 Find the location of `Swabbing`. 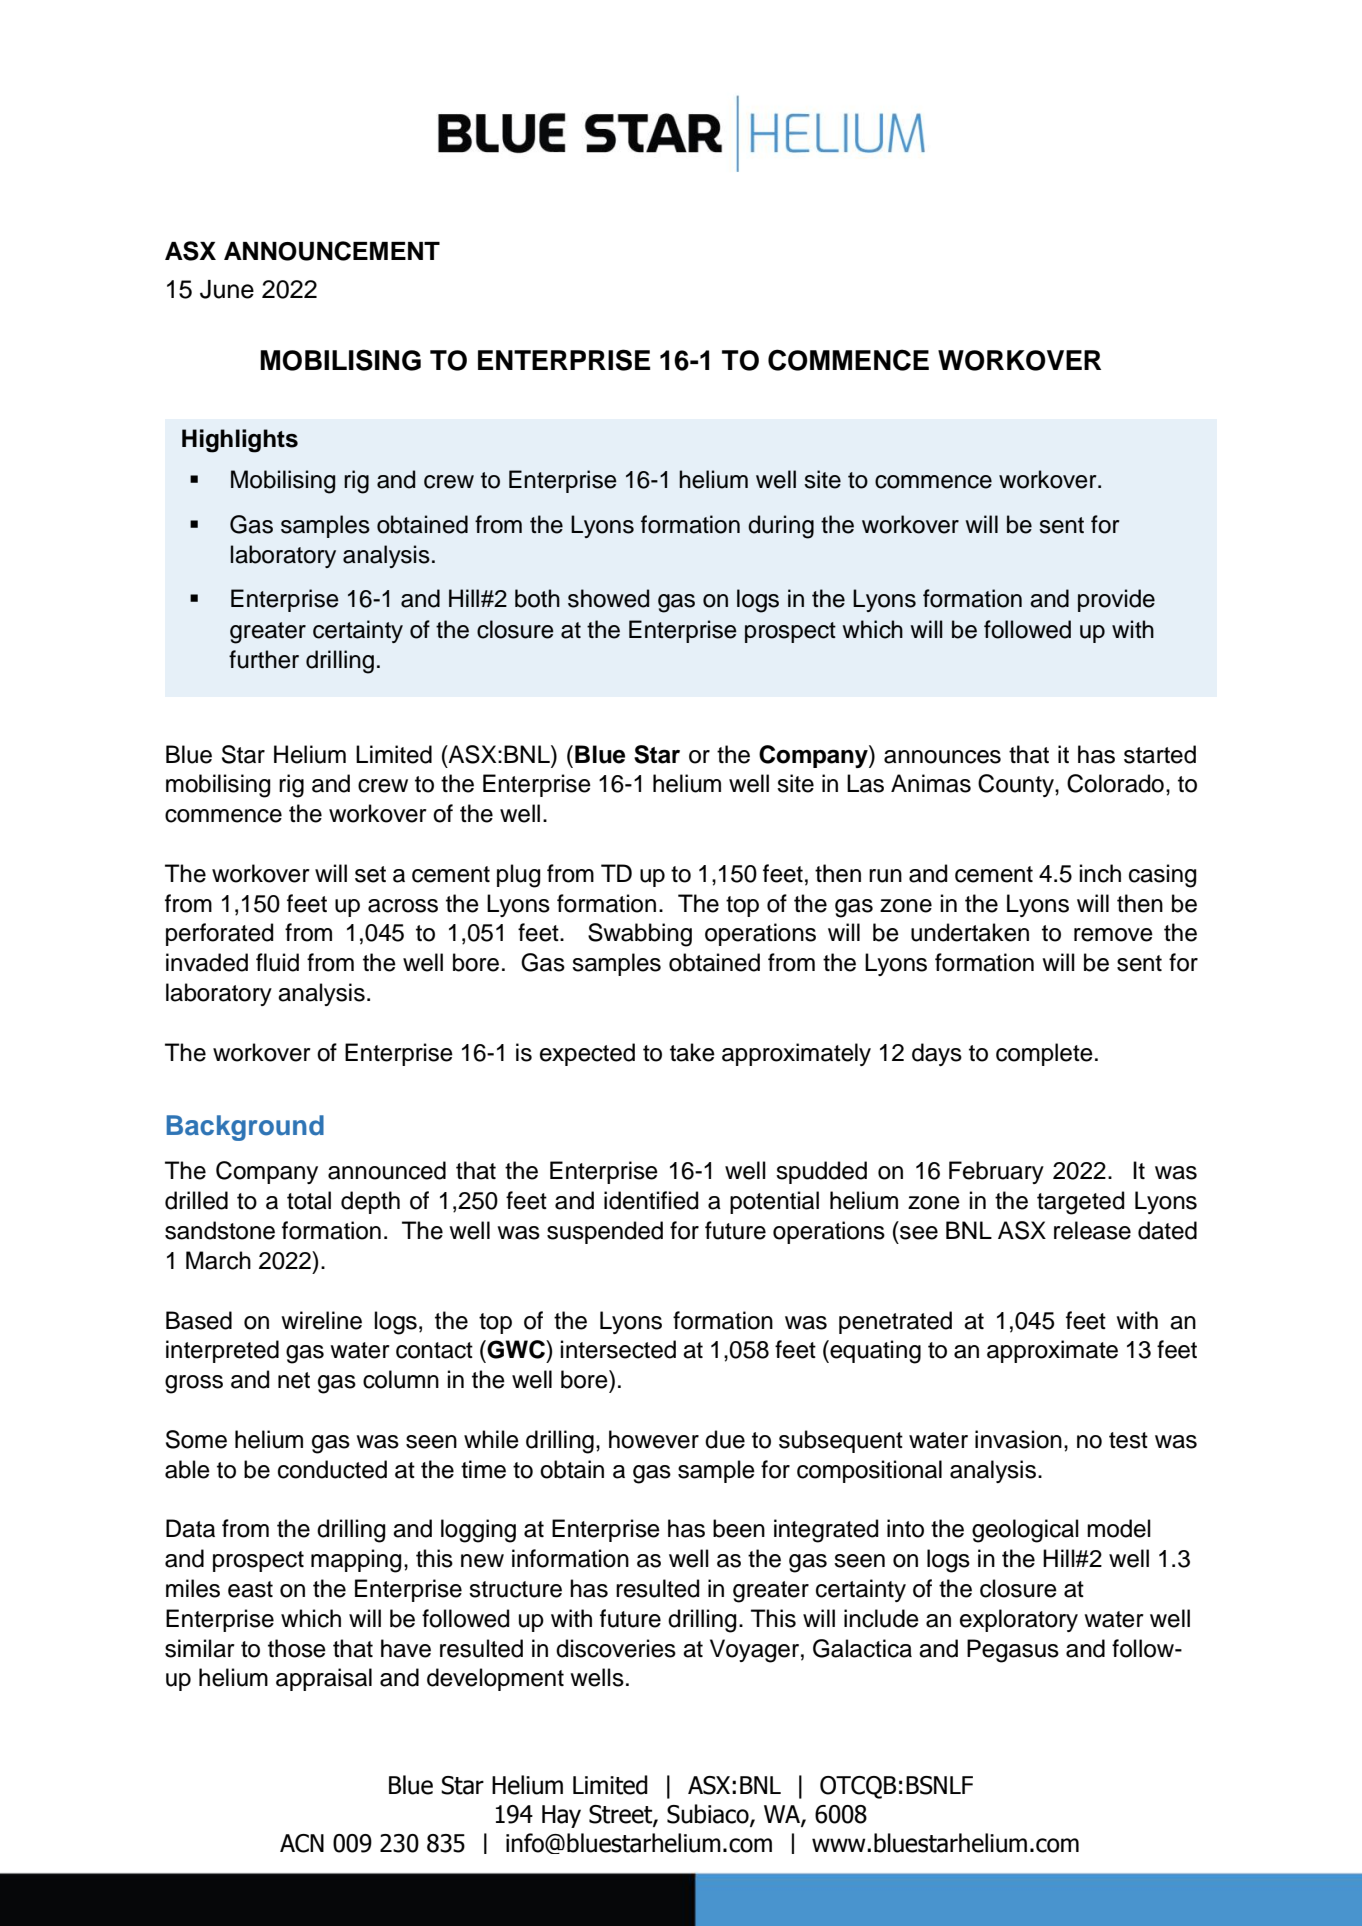

Swabbing is located at coordinates (640, 935).
